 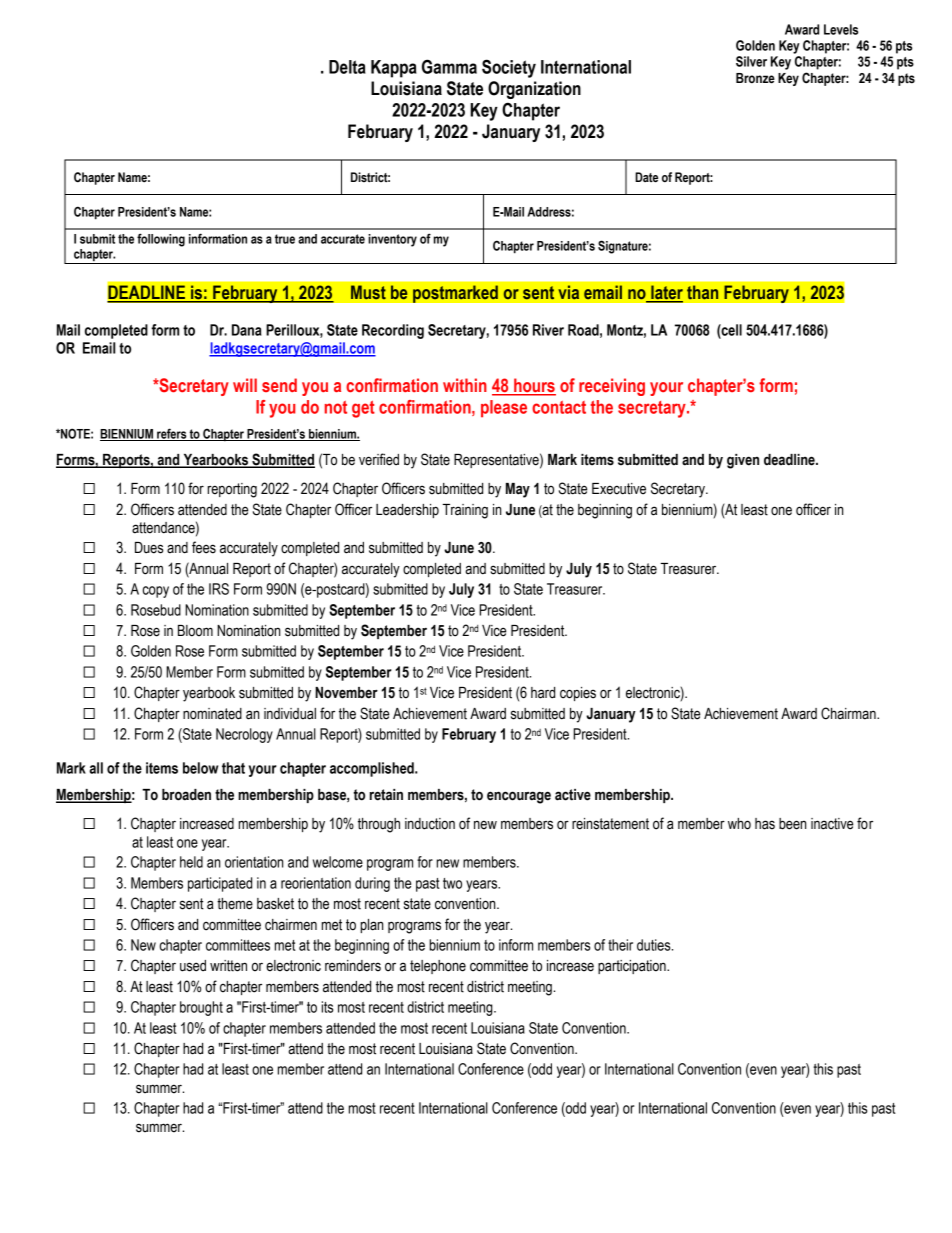 What do you see at coordinates (743, 461) in the screenshot?
I see `given` at bounding box center [743, 461].
